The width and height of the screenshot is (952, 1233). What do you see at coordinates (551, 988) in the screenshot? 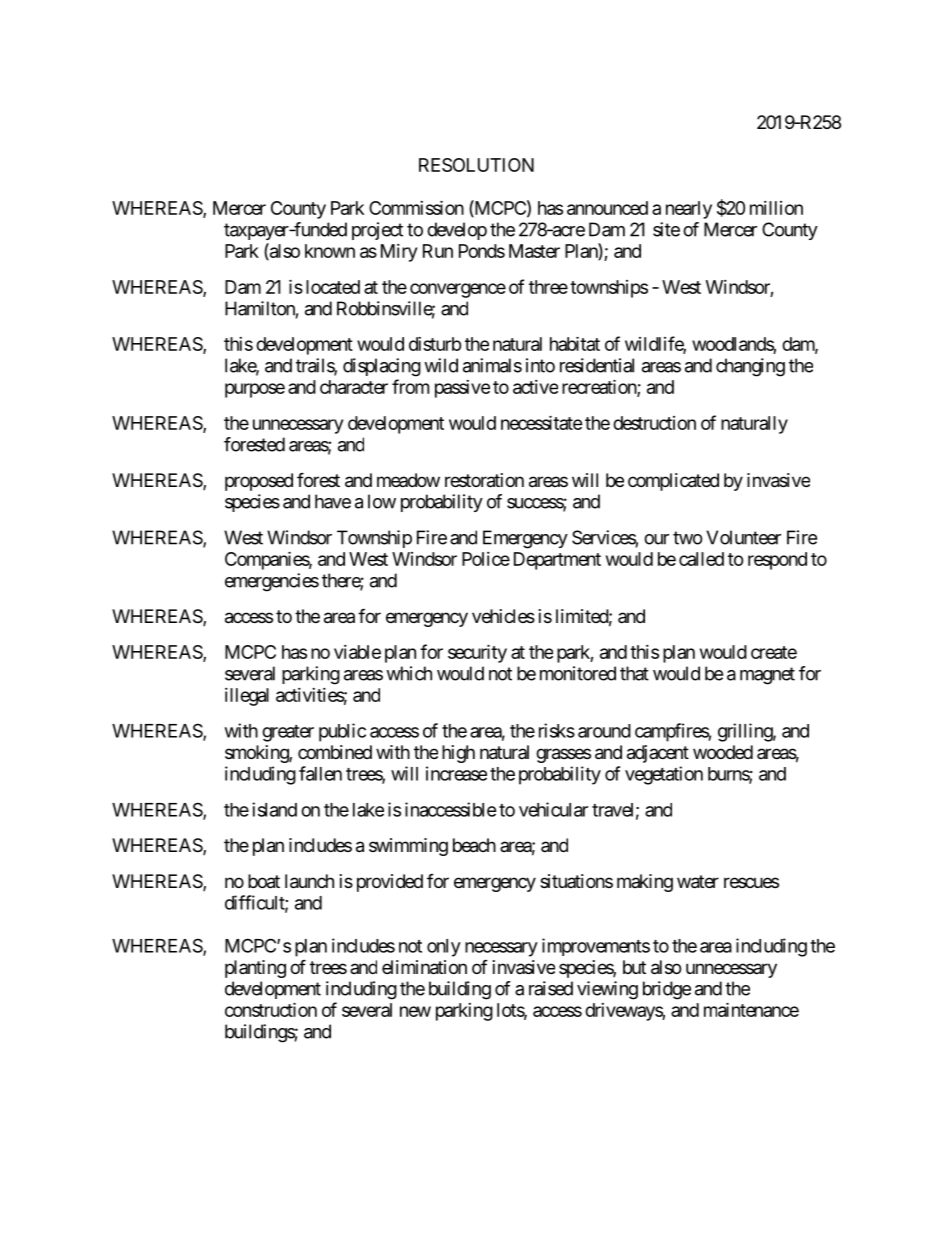
I see `raised` at bounding box center [551, 988].
